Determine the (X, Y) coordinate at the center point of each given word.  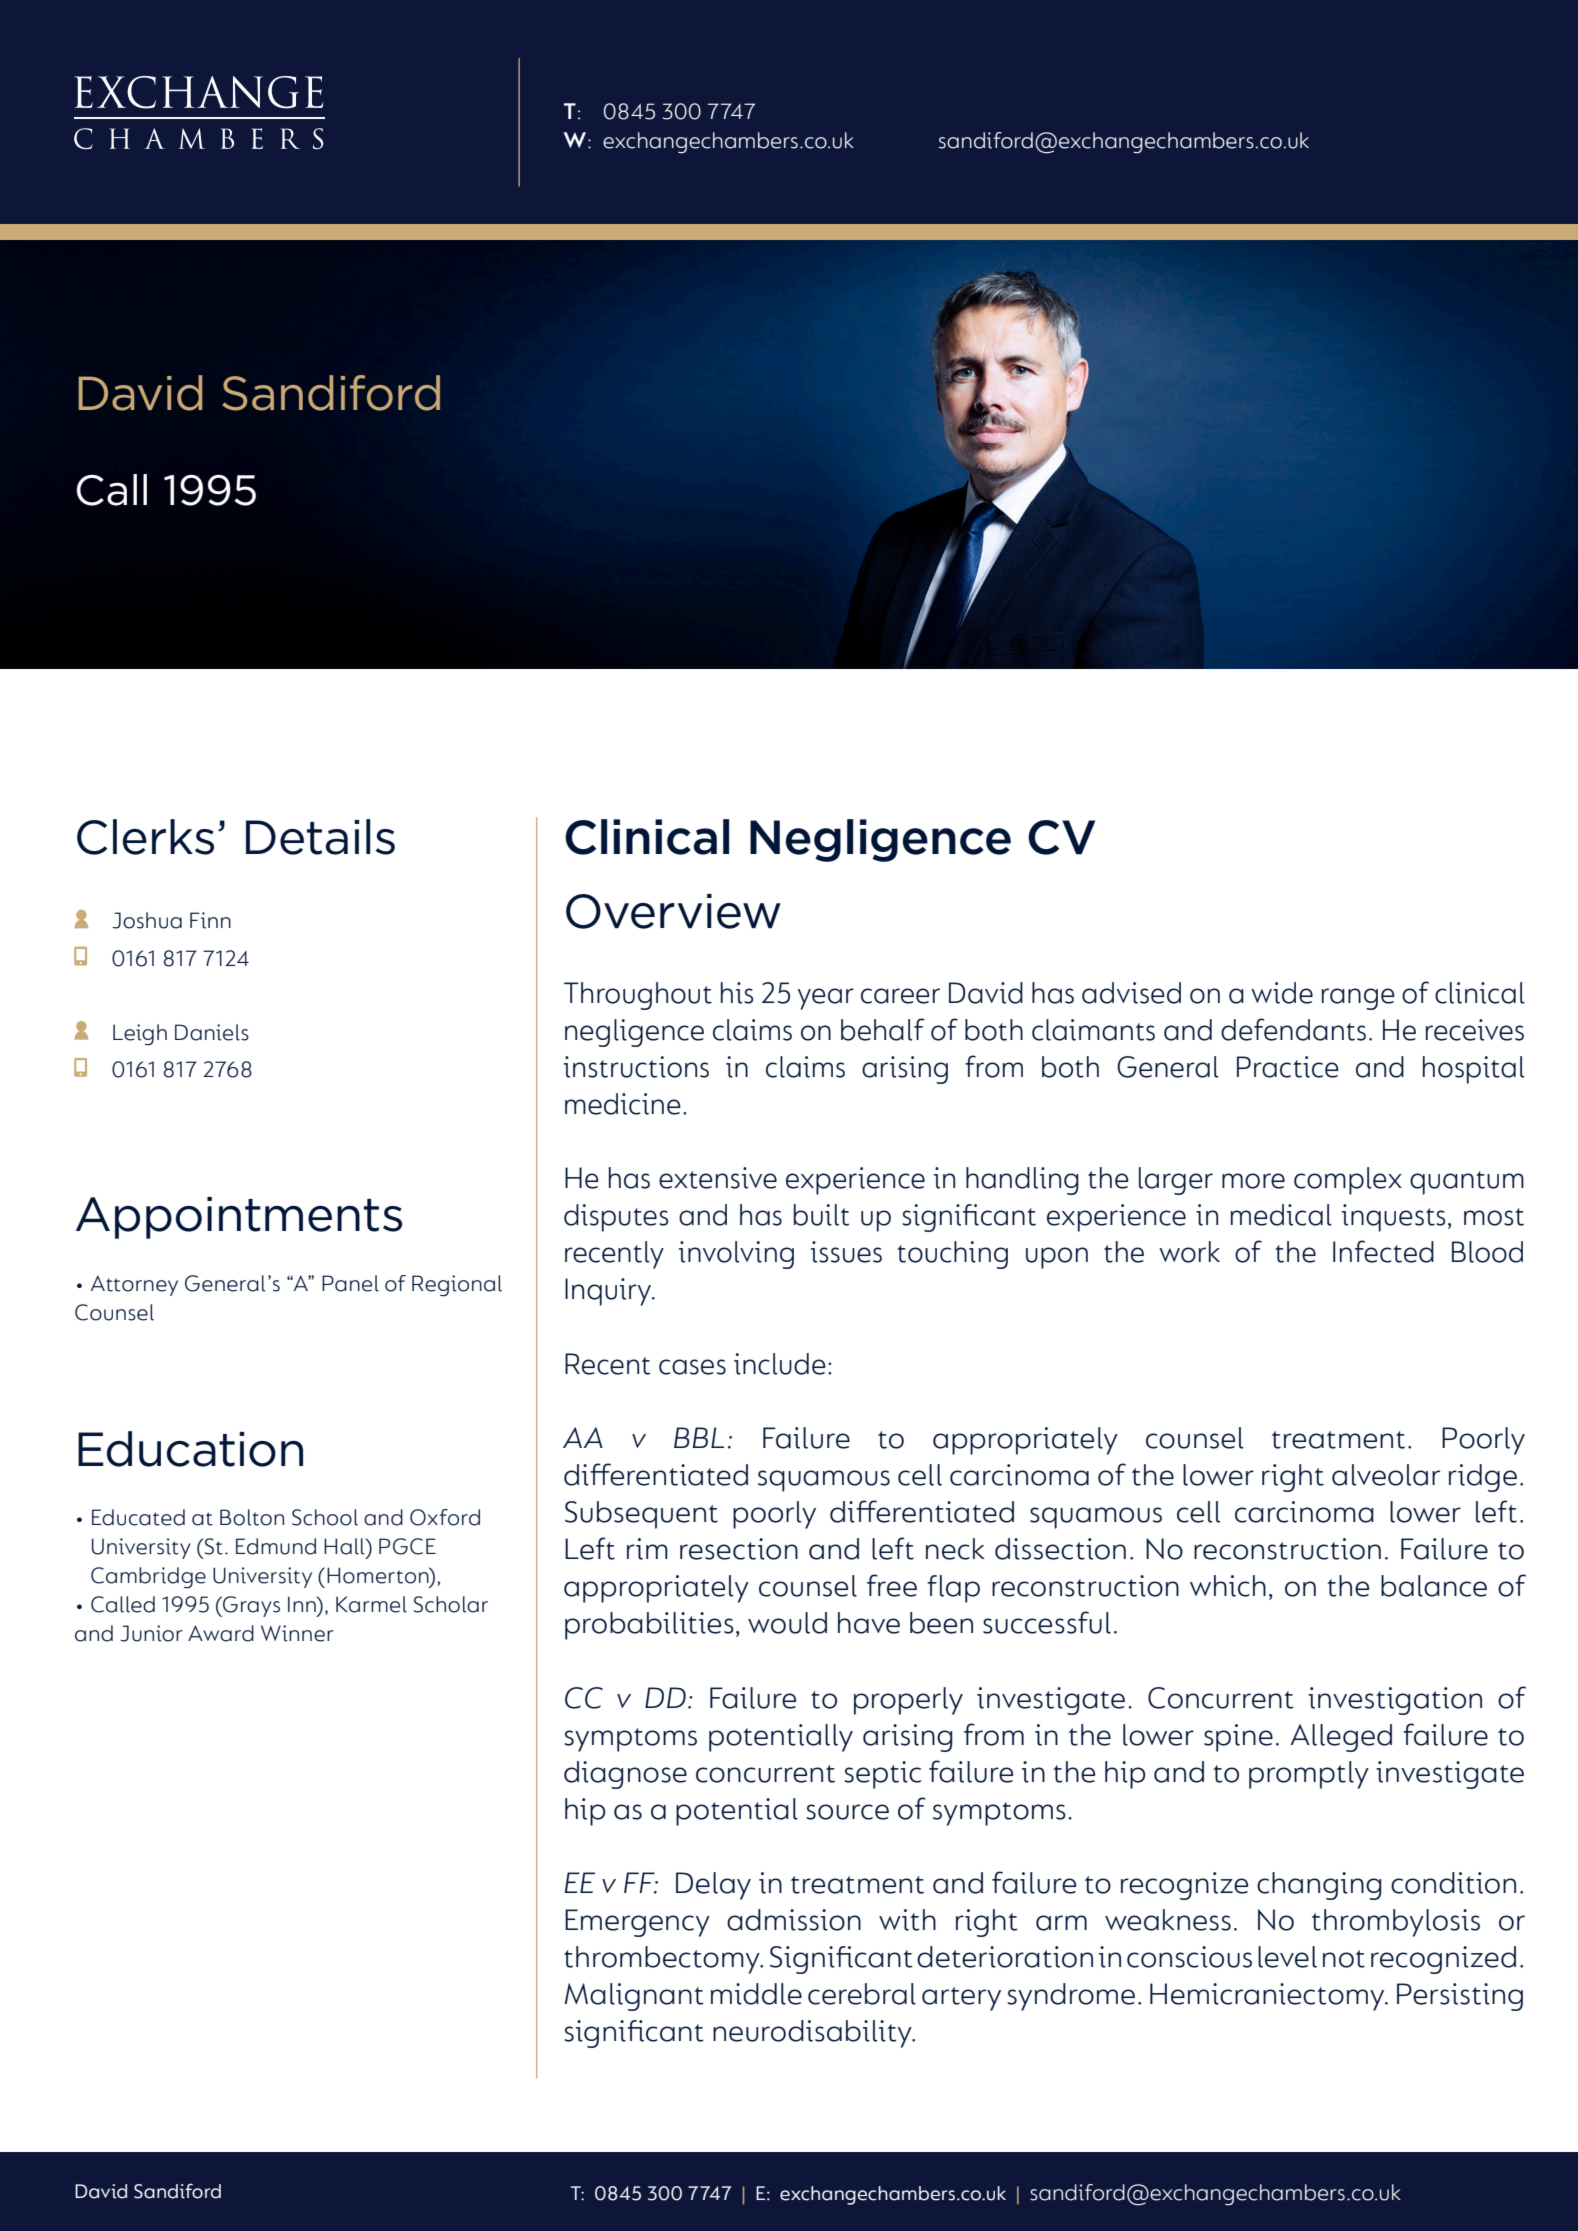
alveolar (1386, 1475)
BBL (699, 1437)
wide (1282, 993)
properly (908, 1701)
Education (190, 1449)
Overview (673, 911)
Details (320, 837)
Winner (297, 1633)
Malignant (633, 1997)
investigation (1395, 1701)
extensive (718, 1178)
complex (1348, 1181)
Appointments (239, 1218)
